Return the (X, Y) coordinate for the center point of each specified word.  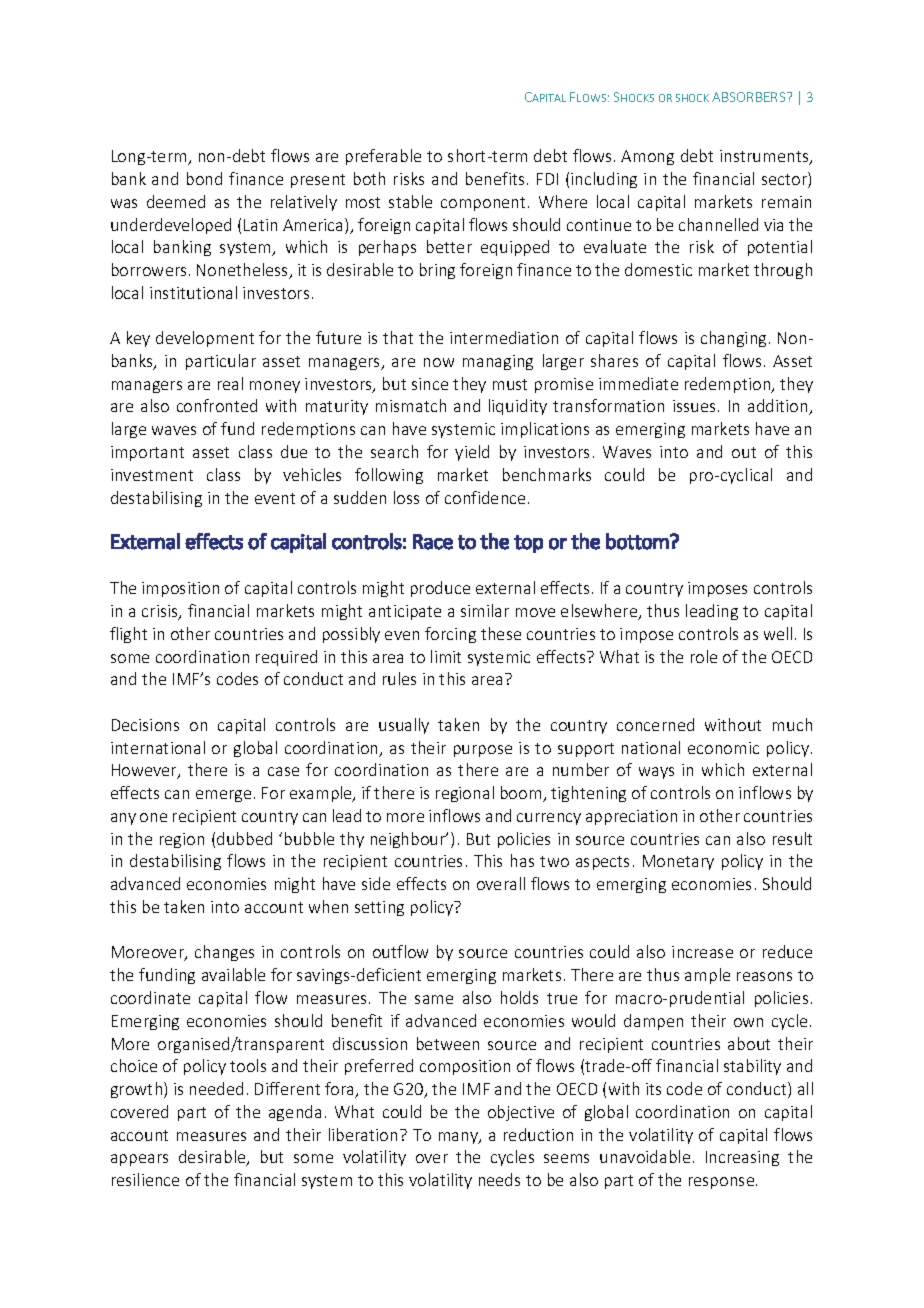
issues (694, 406)
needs (499, 1179)
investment (152, 475)
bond (204, 178)
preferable (383, 157)
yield (472, 453)
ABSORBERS (750, 97)
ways (656, 773)
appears (139, 1160)
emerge (223, 796)
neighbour (409, 840)
